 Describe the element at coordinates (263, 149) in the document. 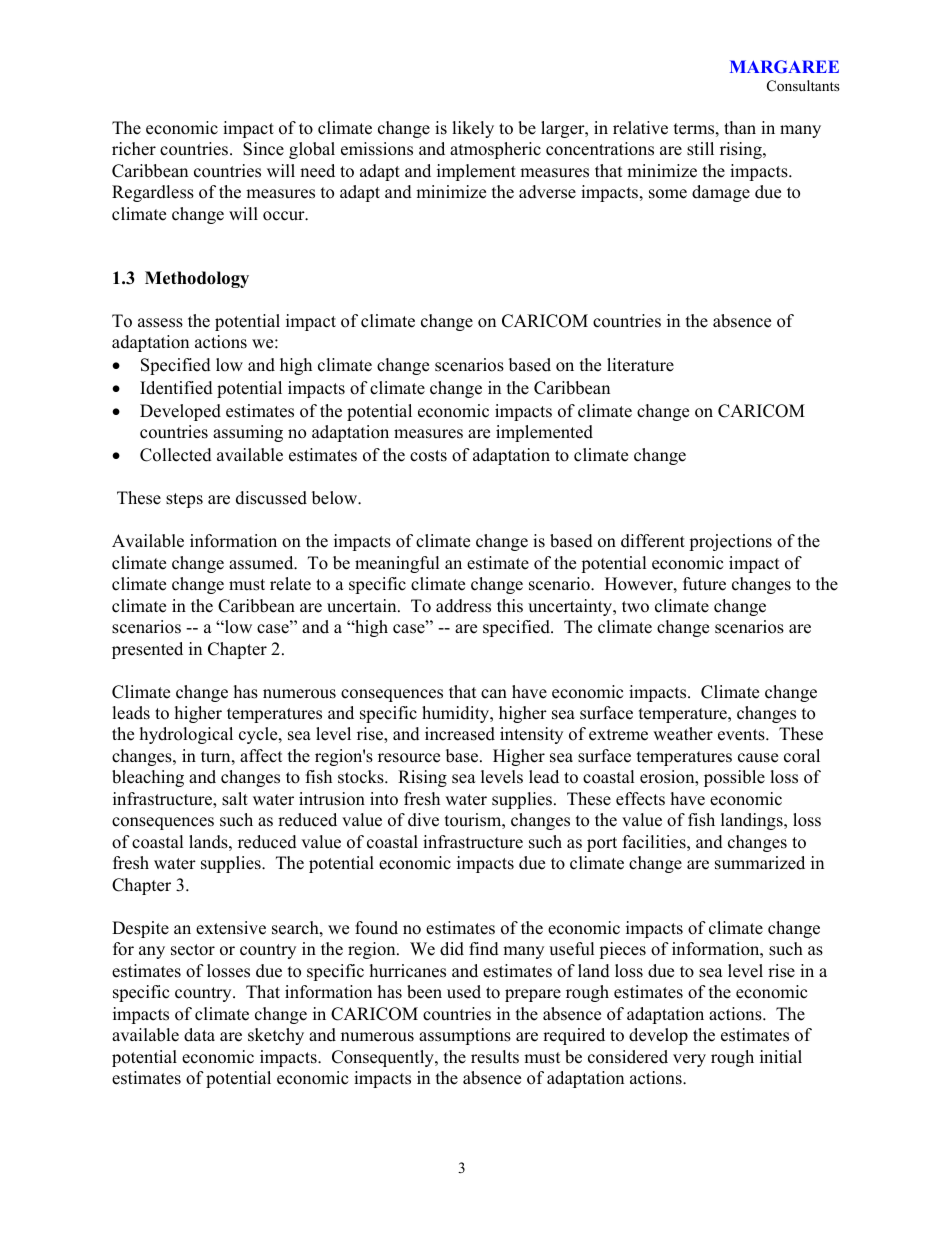

I see `Since` at that location.
